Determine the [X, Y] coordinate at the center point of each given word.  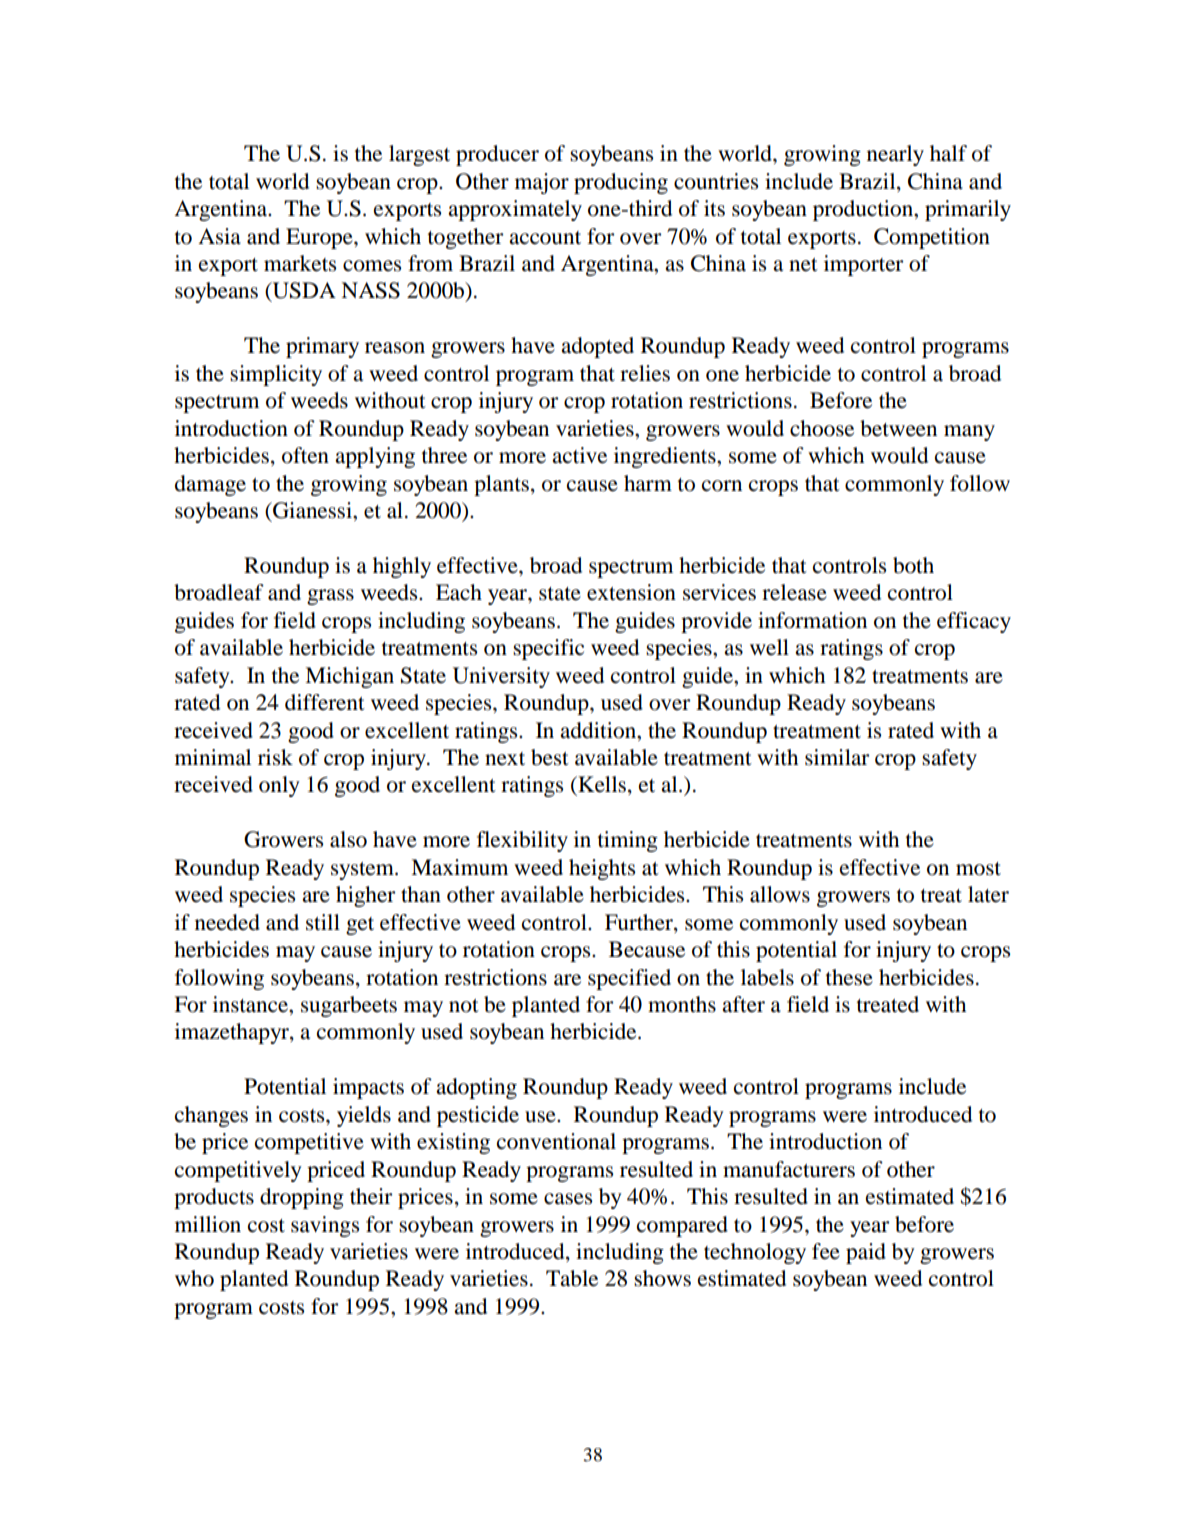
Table [572, 1278]
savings [325, 1226]
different [325, 702]
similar [837, 757]
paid [866, 1253]
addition [599, 730]
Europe [320, 238]
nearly [895, 155]
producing [621, 183]
